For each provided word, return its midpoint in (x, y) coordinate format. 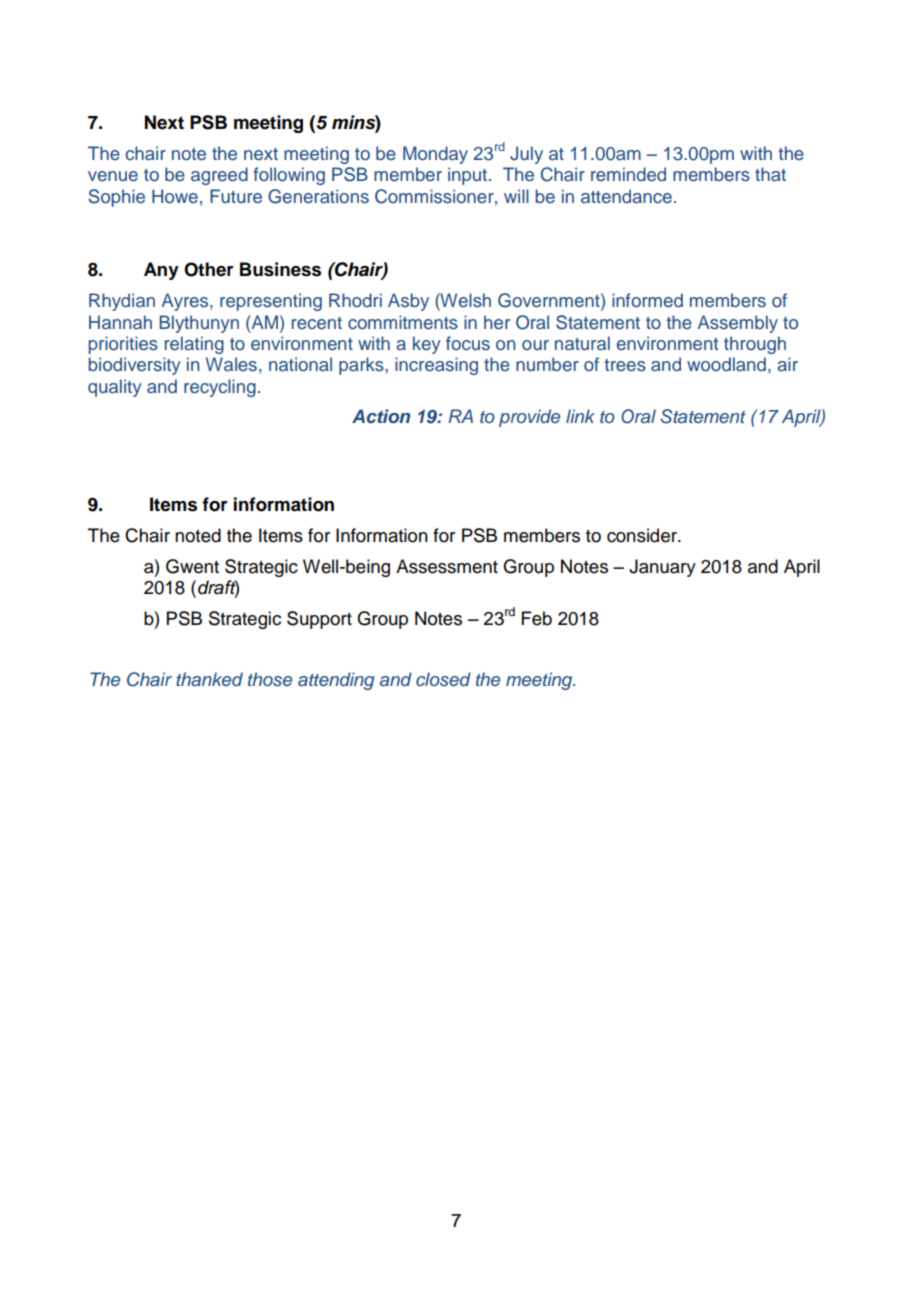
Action (381, 416)
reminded (628, 174)
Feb (537, 618)
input (467, 176)
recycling (220, 388)
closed (443, 679)
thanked (209, 679)
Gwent (192, 566)
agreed (219, 176)
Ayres (186, 302)
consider (643, 535)
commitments (403, 322)
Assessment (447, 566)
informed (647, 300)
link (580, 416)
